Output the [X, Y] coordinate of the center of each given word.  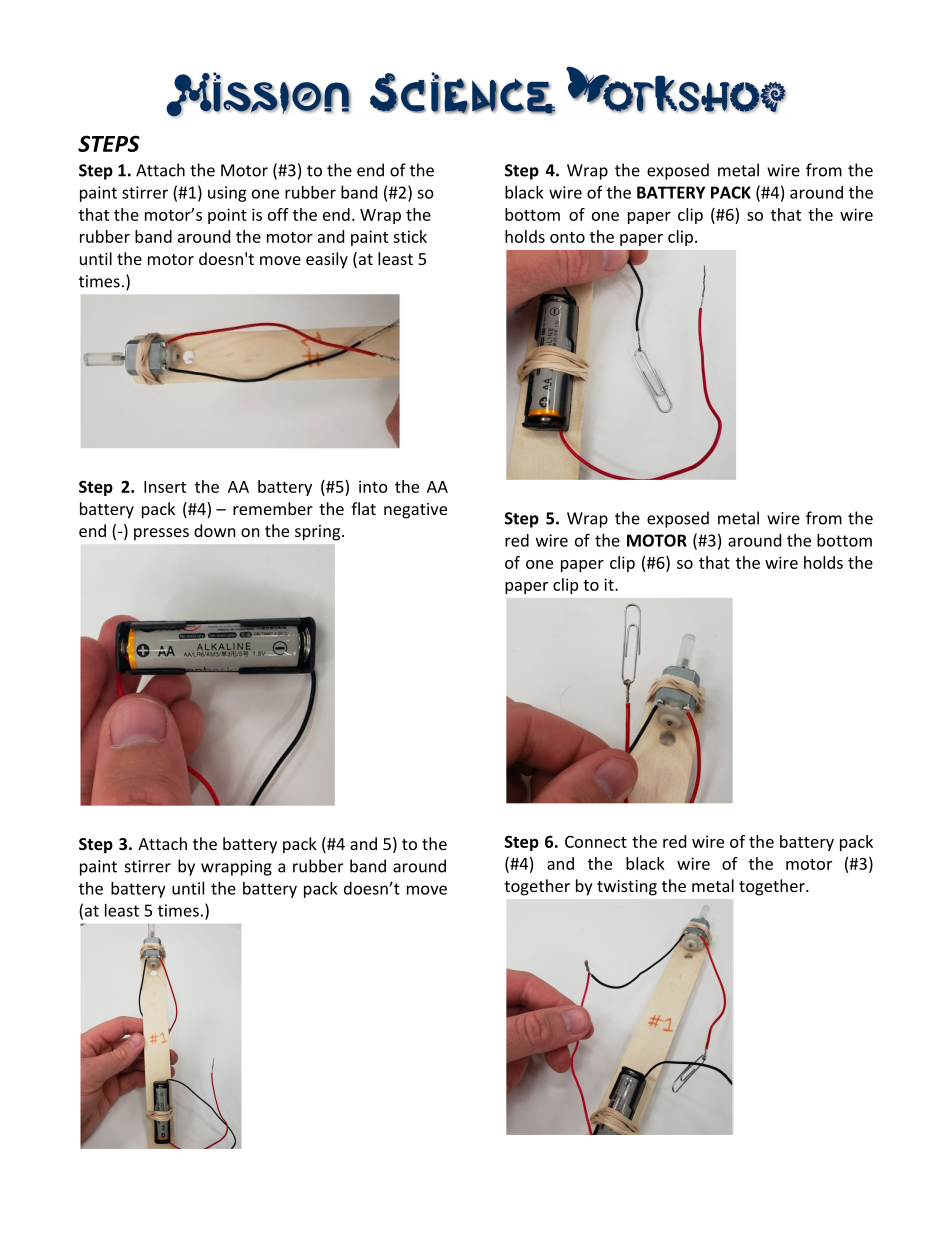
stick [410, 236]
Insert [165, 487]
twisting [627, 888]
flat [363, 508]
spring [317, 533]
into [373, 486]
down [215, 530]
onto [567, 237]
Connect [596, 842]
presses [161, 534]
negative [415, 511]
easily [327, 260]
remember [273, 508]
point [227, 216]
